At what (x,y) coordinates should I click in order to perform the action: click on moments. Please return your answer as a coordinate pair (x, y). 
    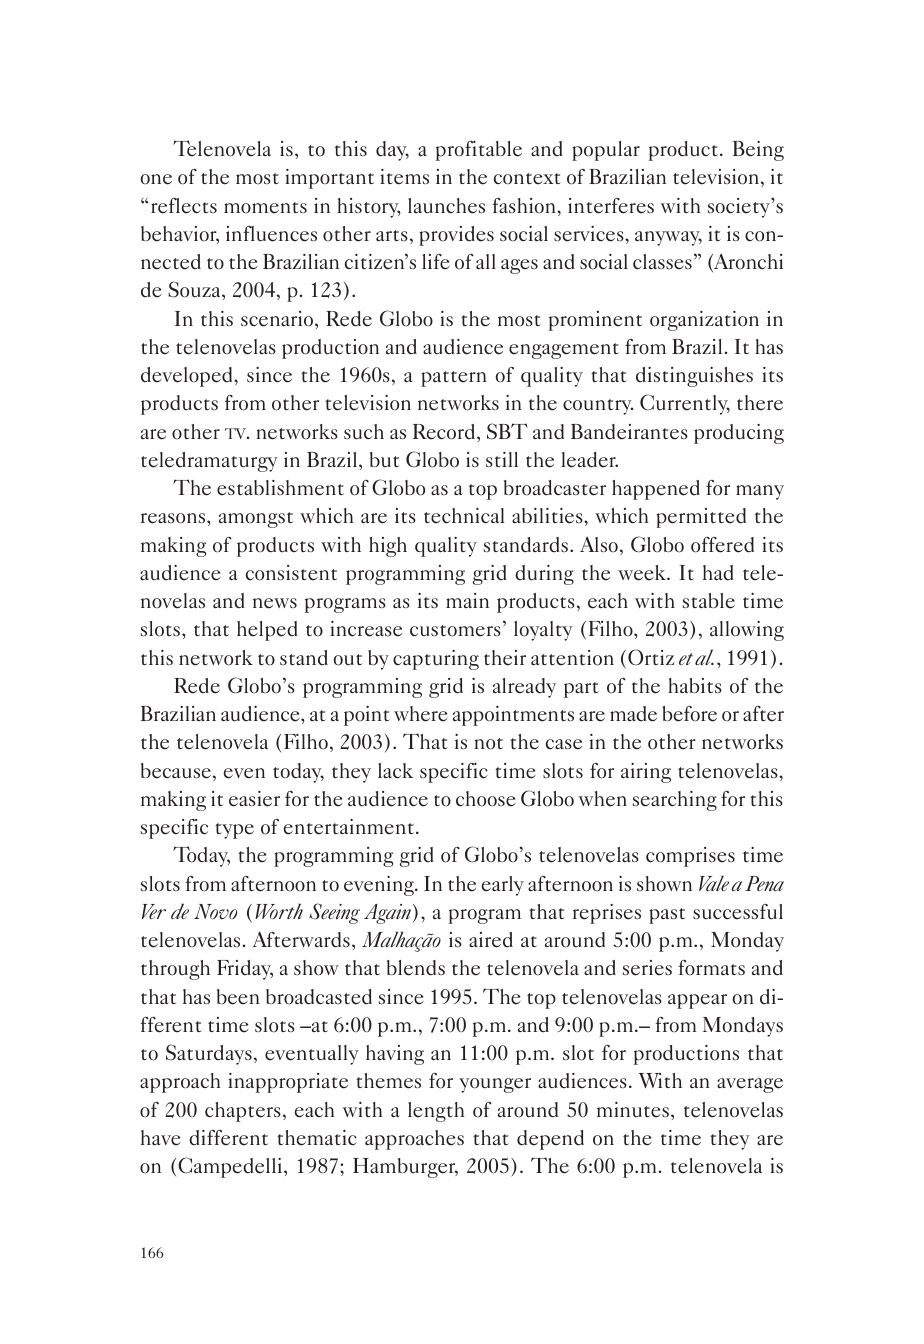
    Looking at the image, I should click on (265, 208).
